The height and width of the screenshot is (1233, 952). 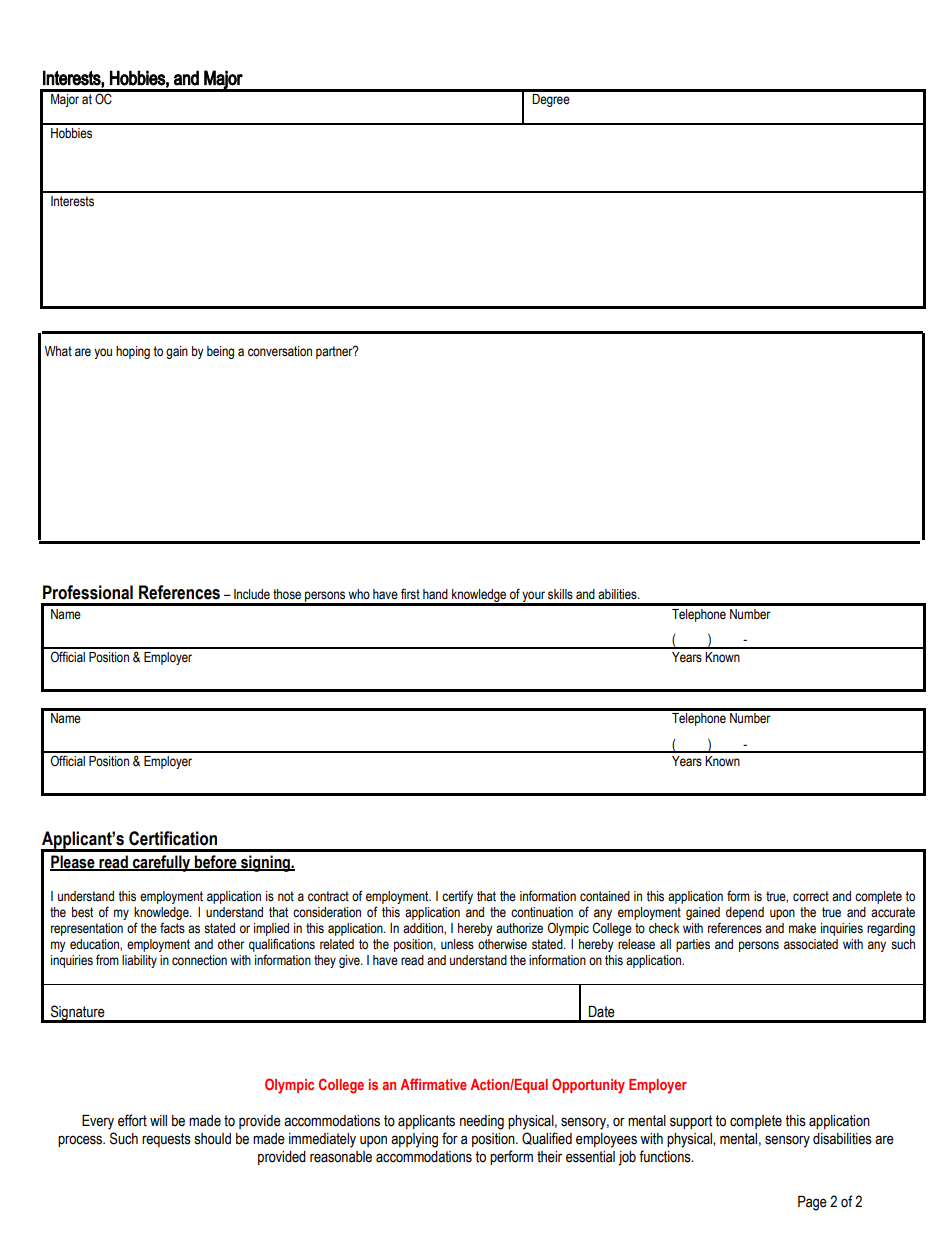 What do you see at coordinates (549, 1157) in the screenshot?
I see `their` at bounding box center [549, 1157].
